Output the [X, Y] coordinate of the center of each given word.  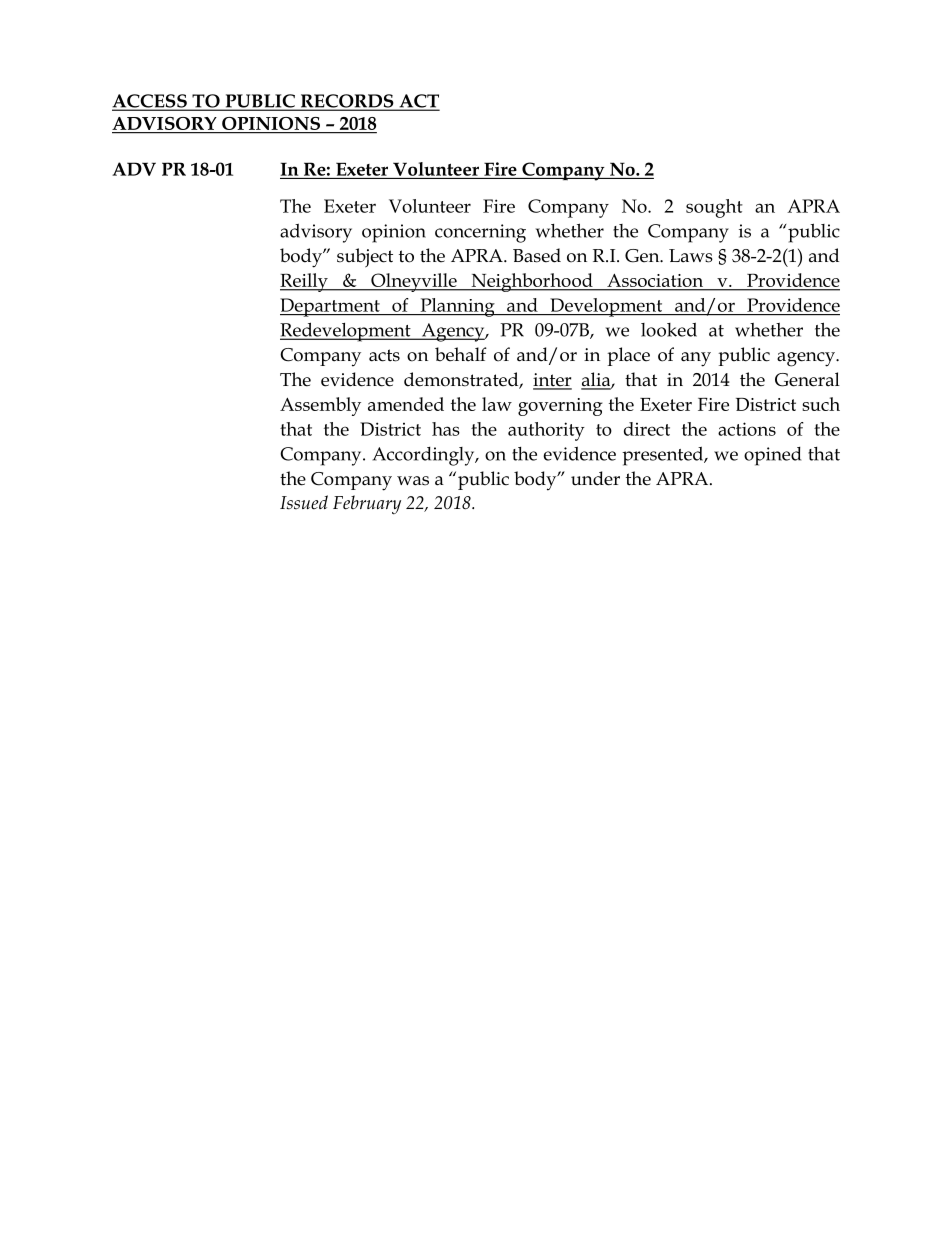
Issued [304, 502]
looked [669, 329]
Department [331, 307]
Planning [457, 307]
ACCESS [150, 102]
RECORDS [347, 102]
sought [714, 208]
